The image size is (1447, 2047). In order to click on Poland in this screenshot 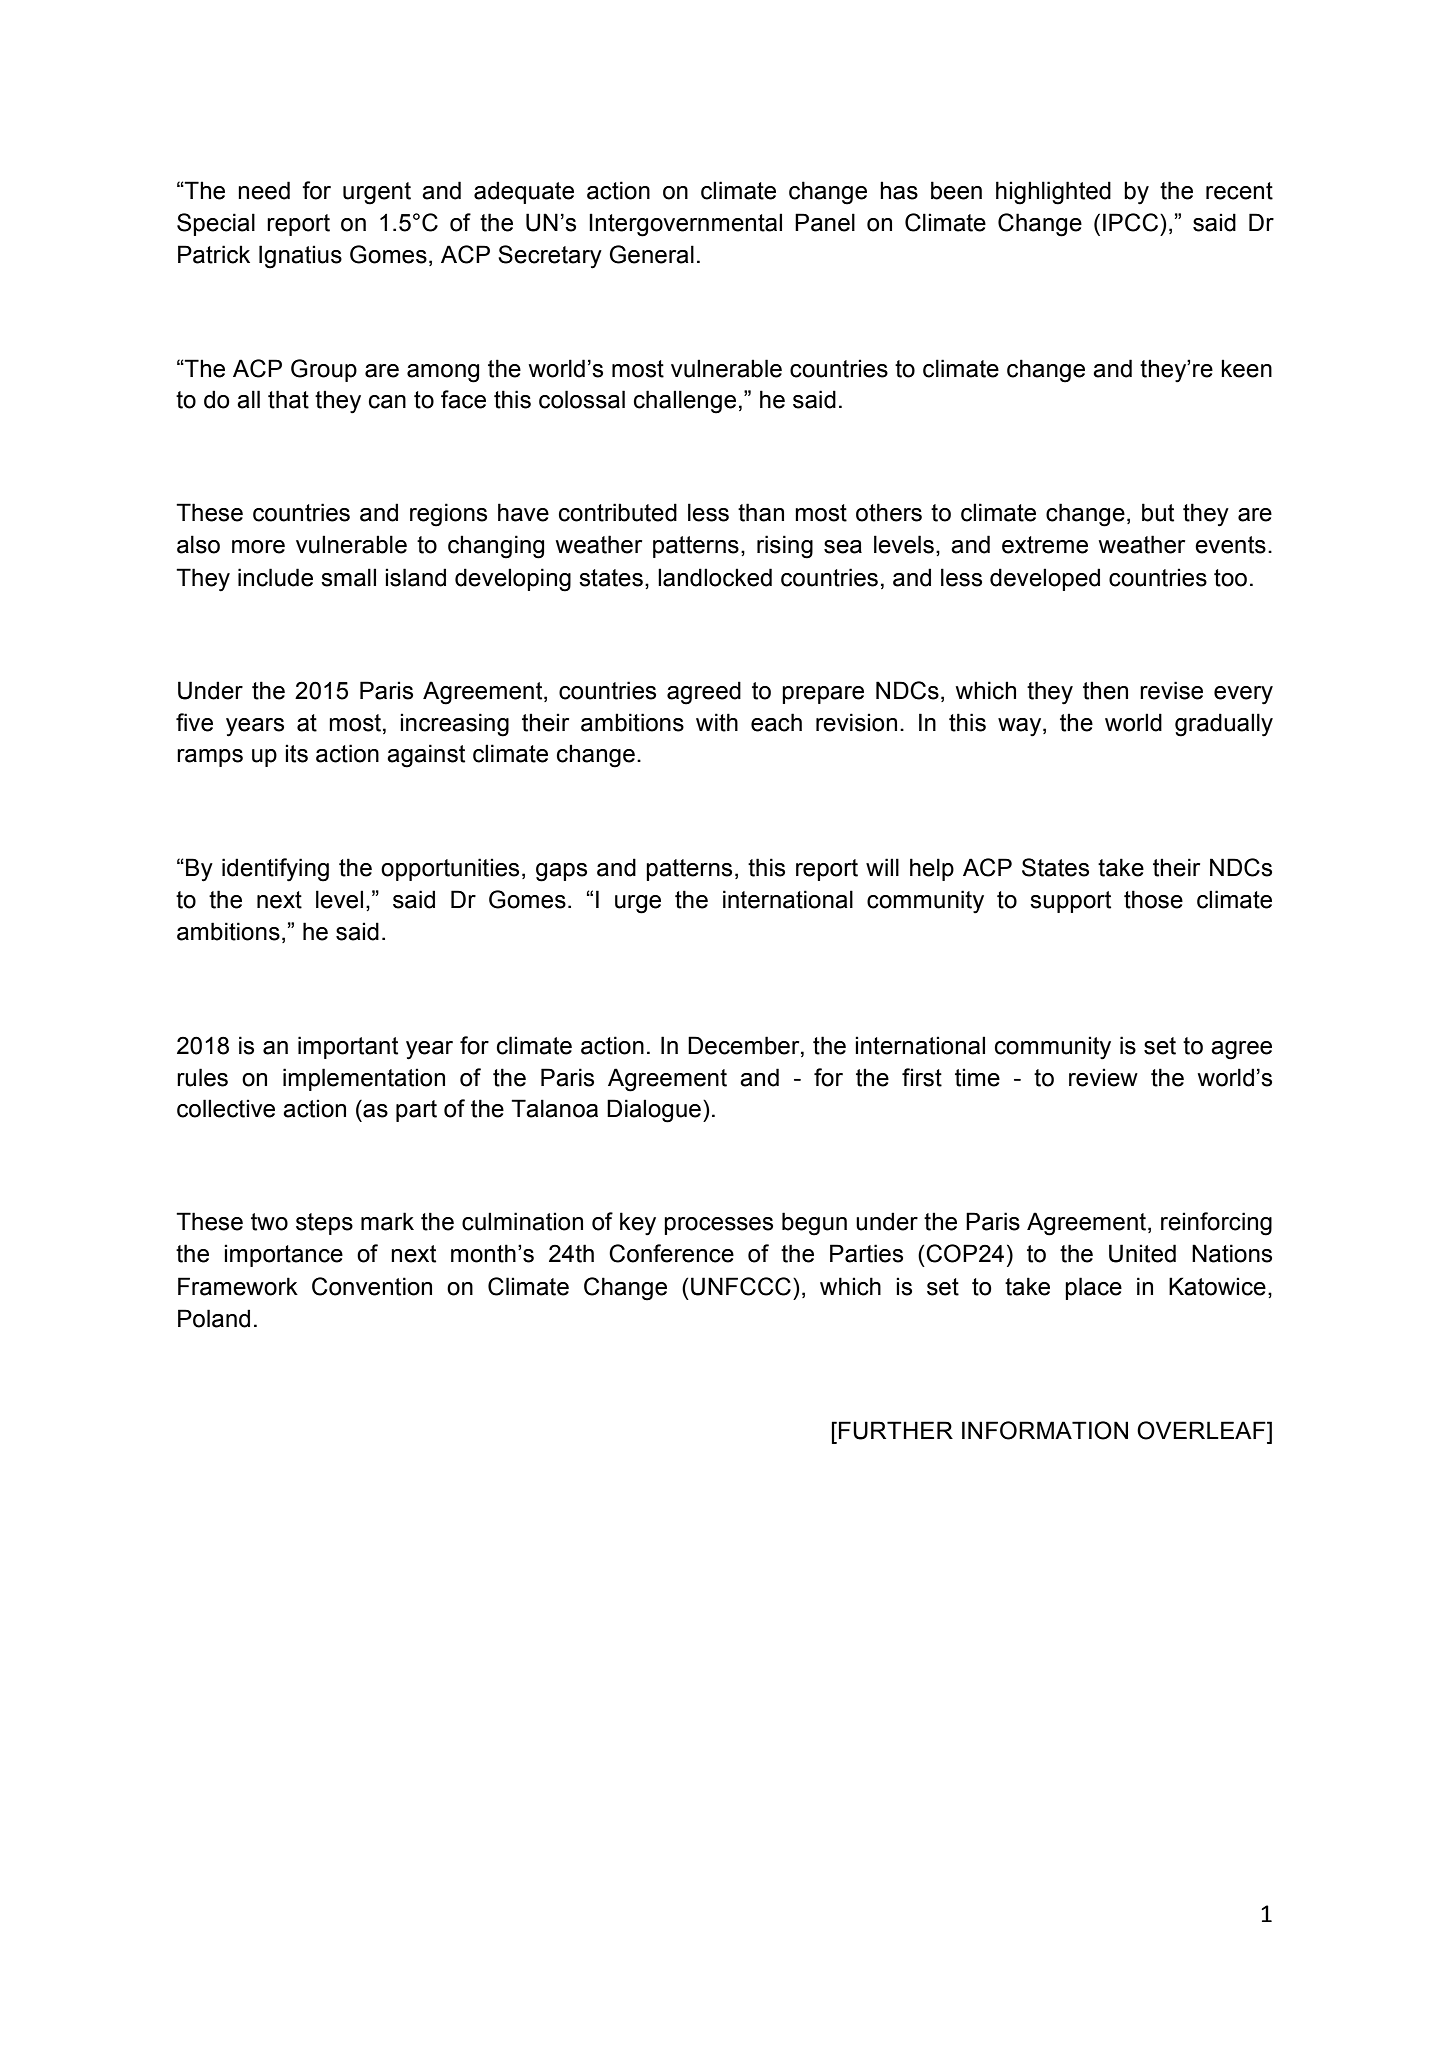, I will do `click(214, 1318)`.
